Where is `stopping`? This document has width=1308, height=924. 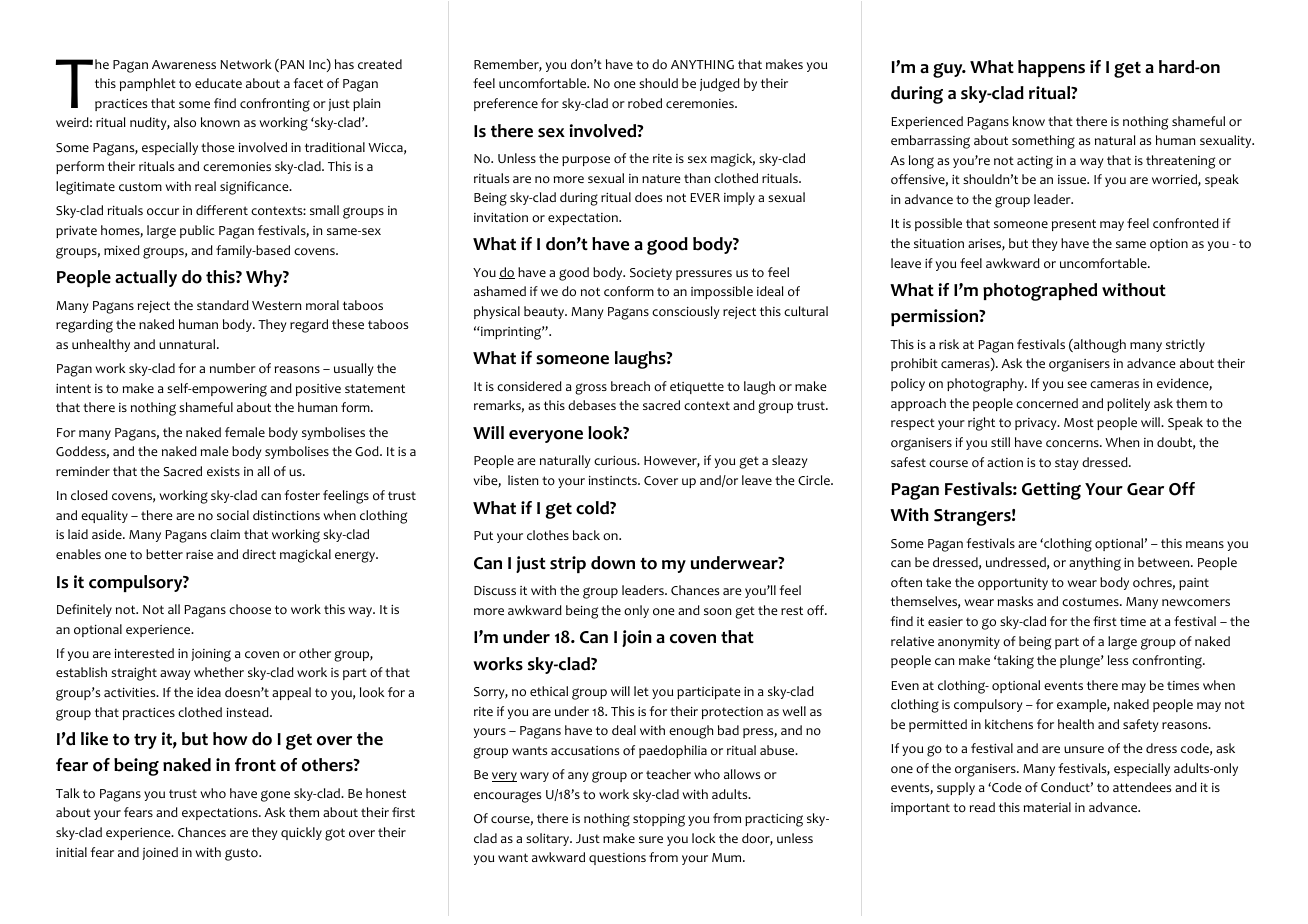
stopping is located at coordinates (659, 820).
